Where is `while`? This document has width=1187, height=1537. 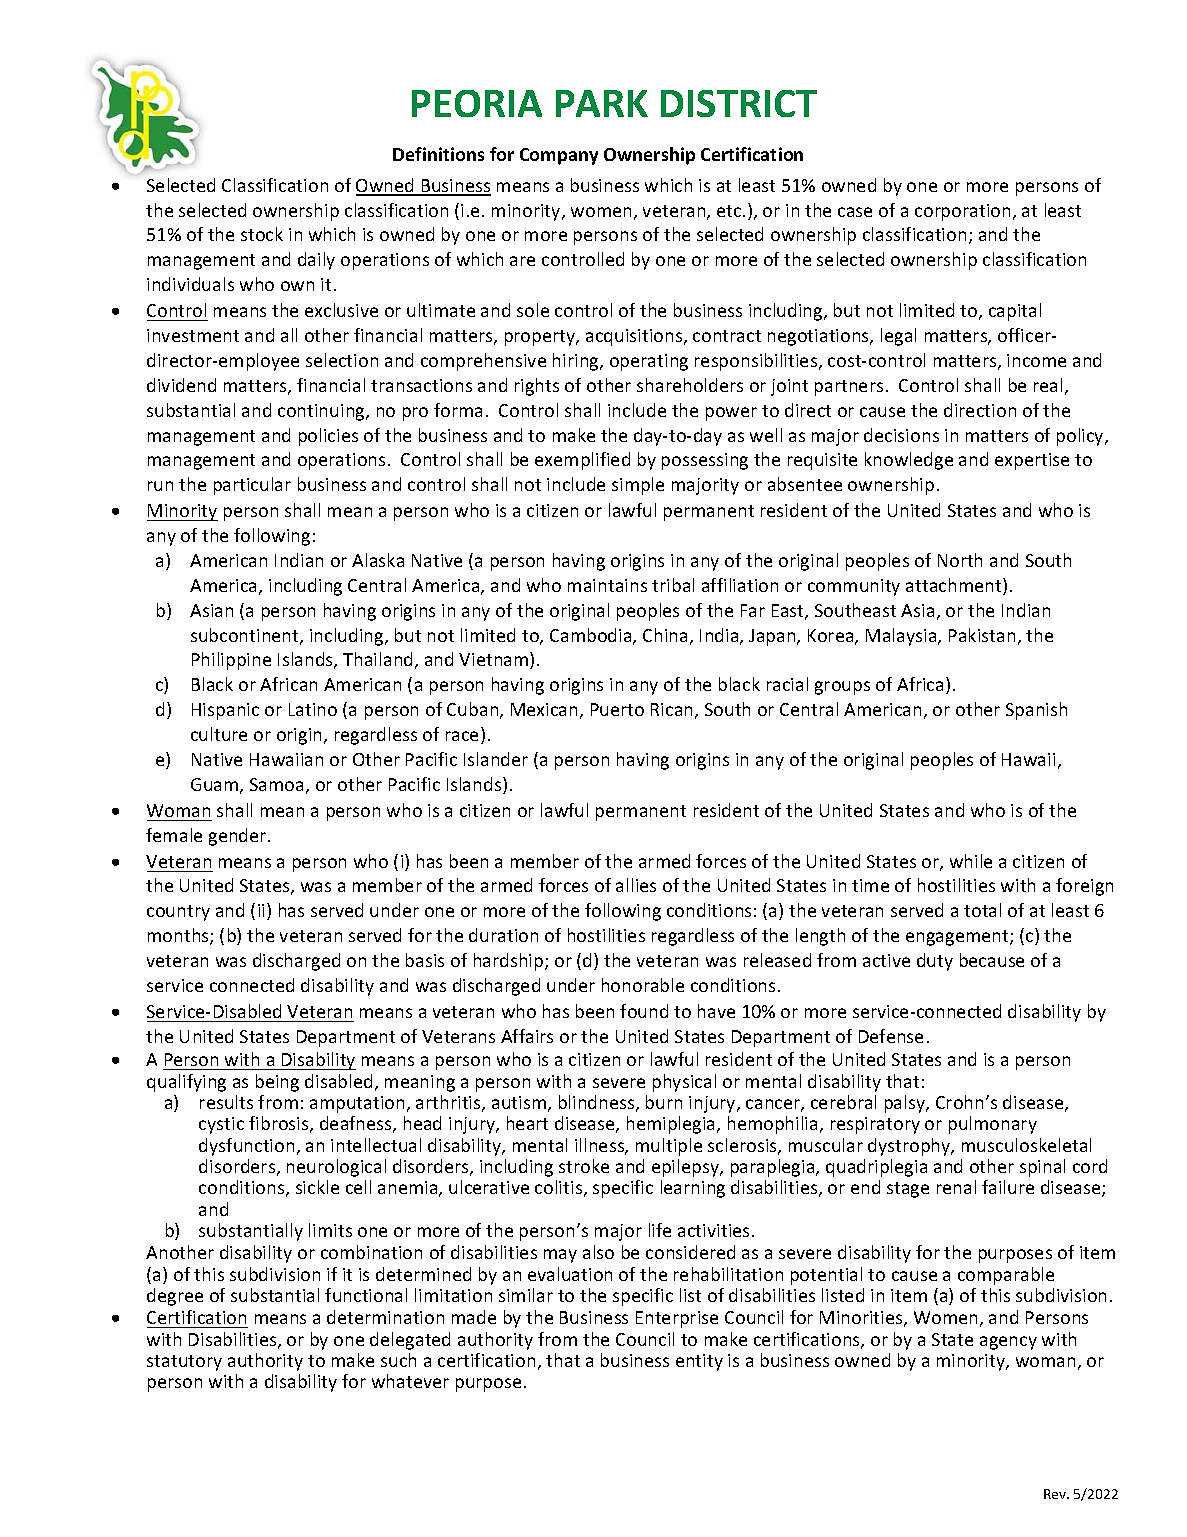
while is located at coordinates (971, 861).
